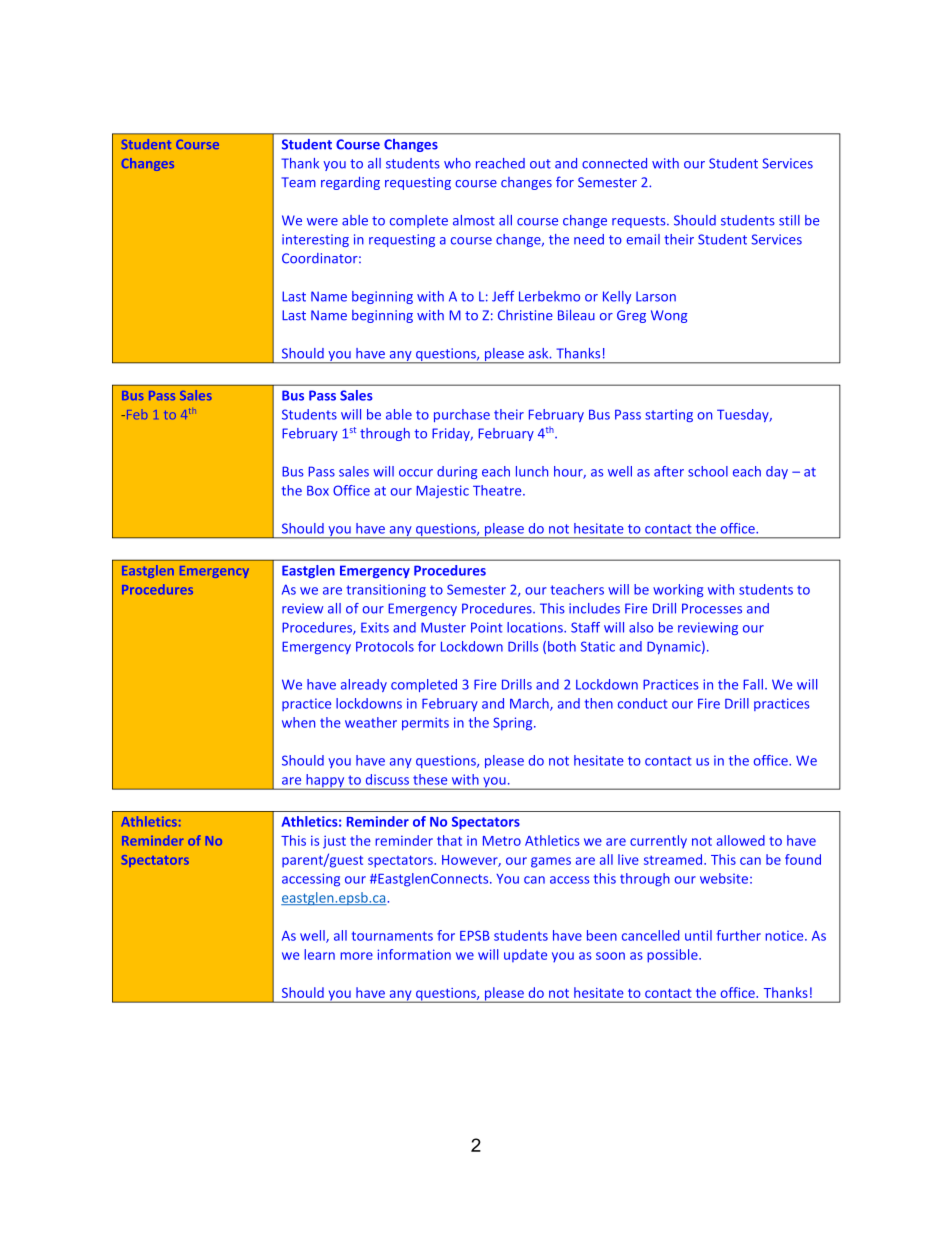 The width and height of the image is (952, 1233). What do you see at coordinates (416, 473) in the image?
I see `occur` at bounding box center [416, 473].
